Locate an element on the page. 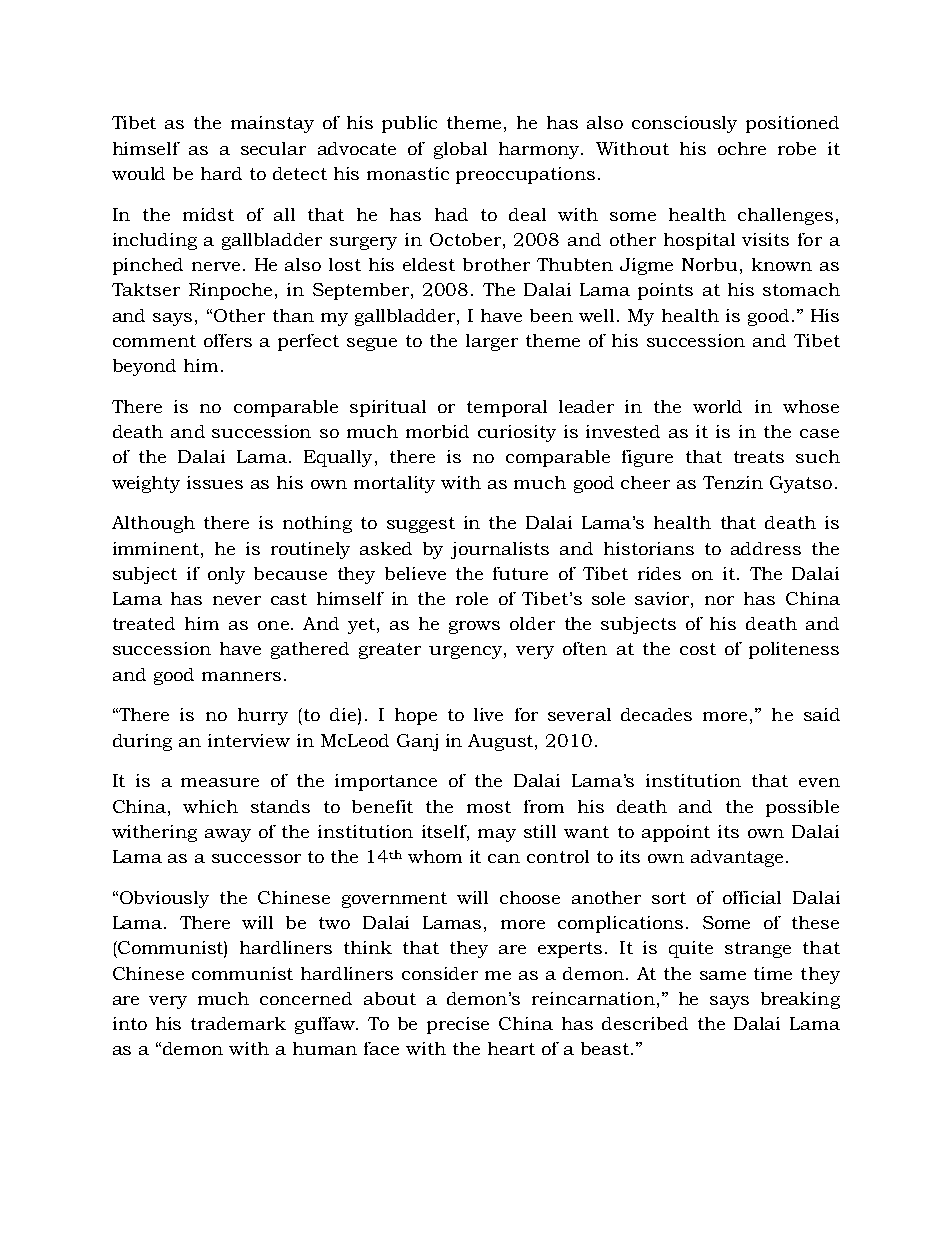  only is located at coordinates (226, 575).
